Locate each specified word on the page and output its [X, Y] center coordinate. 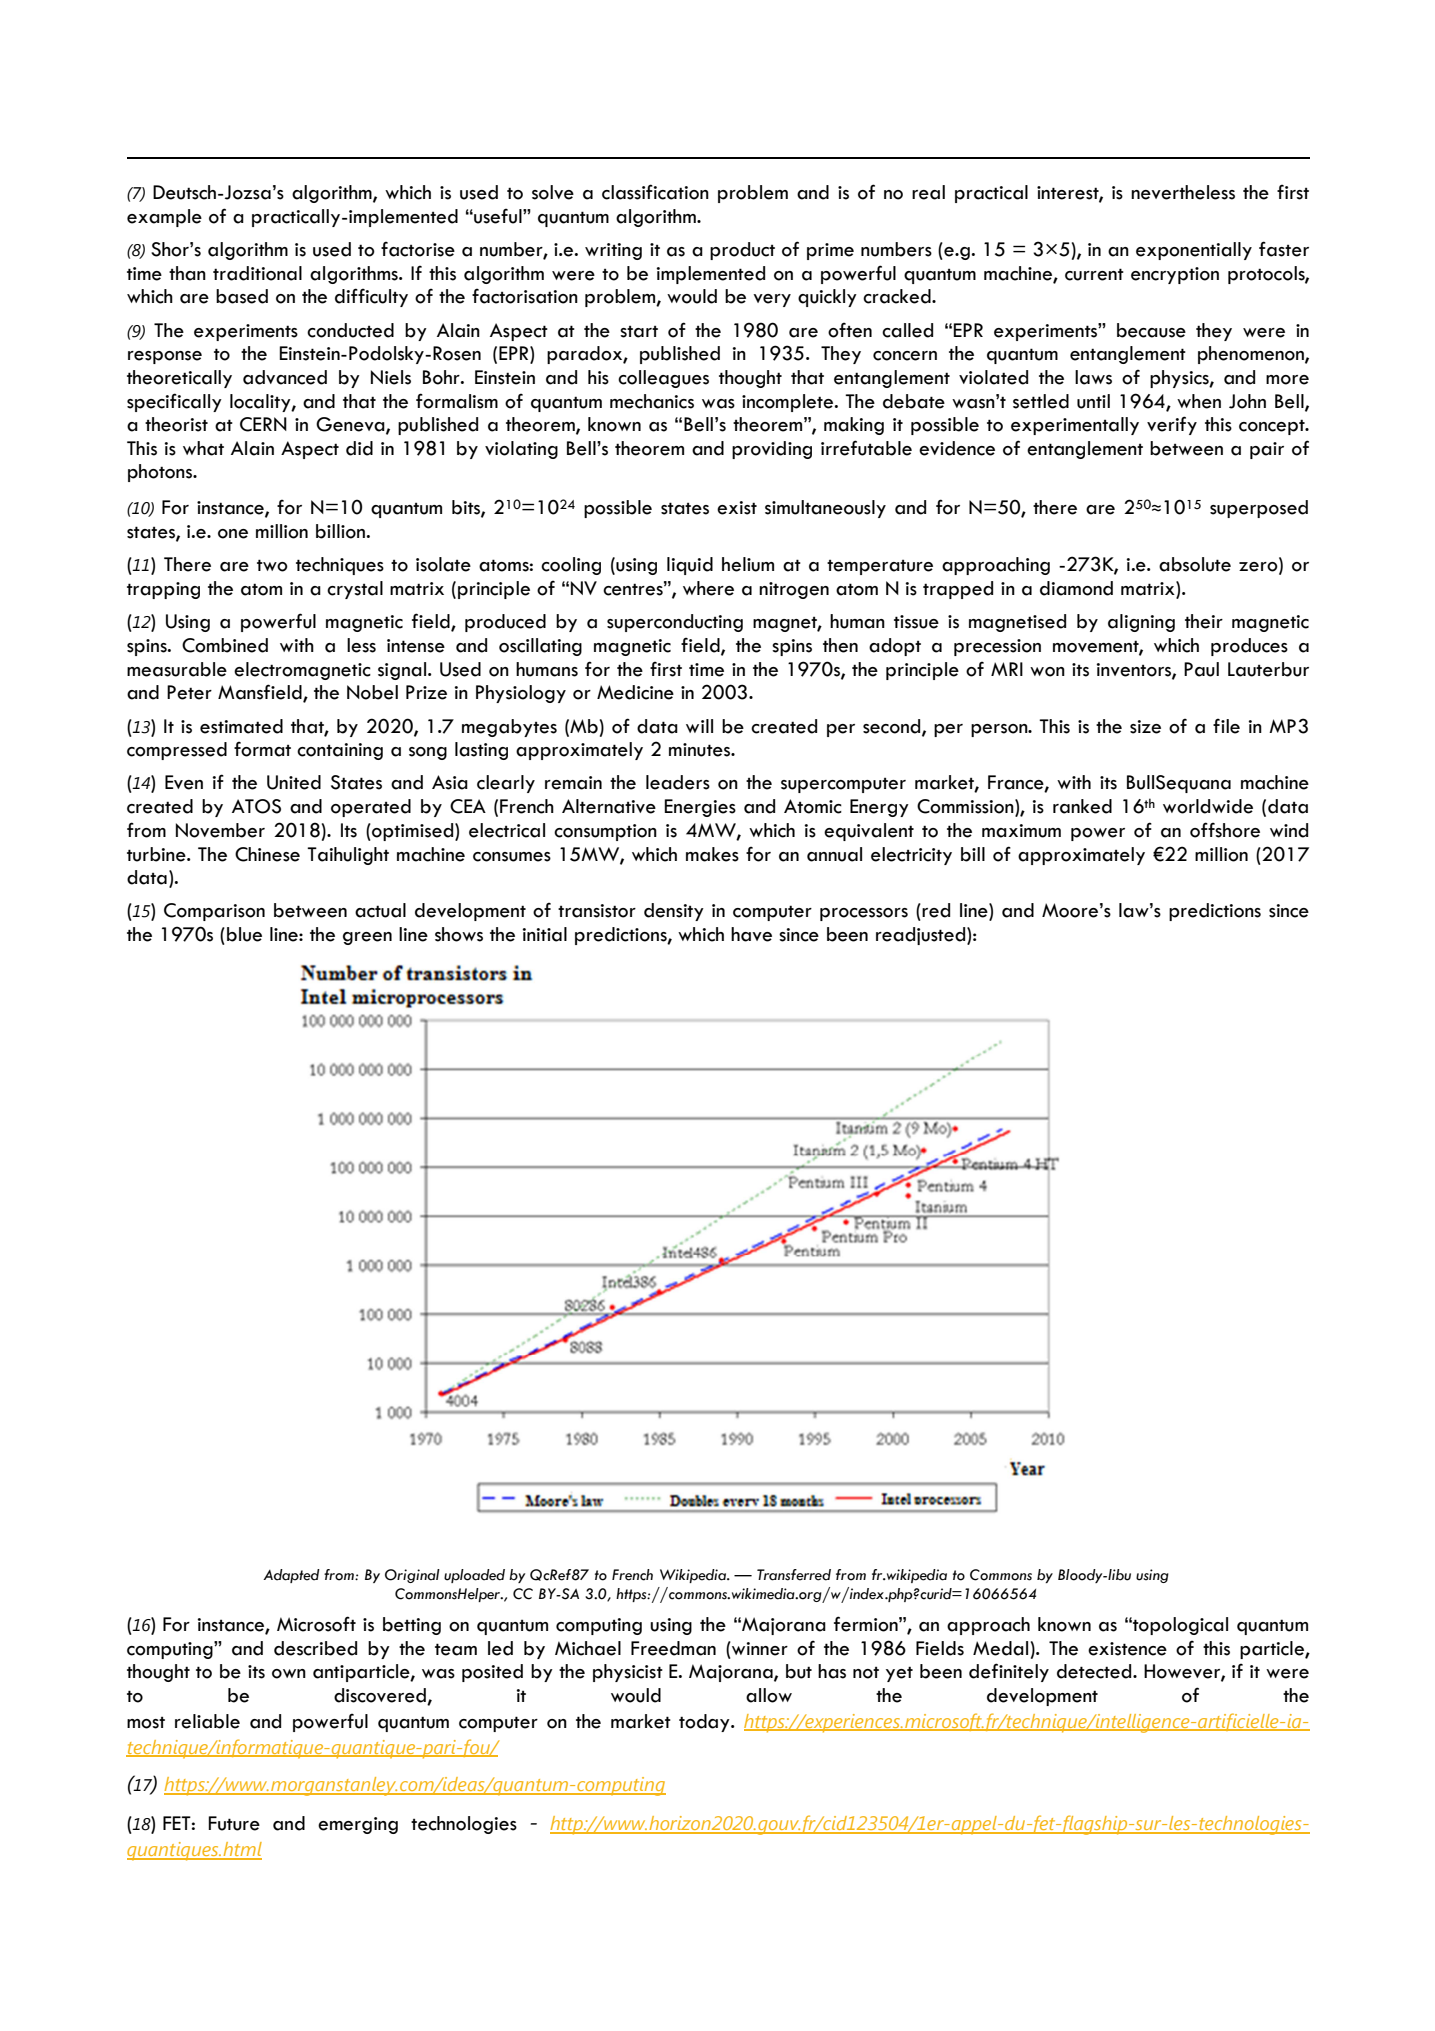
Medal [1000, 1648]
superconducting [675, 623]
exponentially [1194, 251]
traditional [257, 273]
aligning [1141, 623]
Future [234, 1823]
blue [244, 934]
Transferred [794, 1575]
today [705, 1723]
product [742, 251]
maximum [1021, 831]
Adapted [291, 1576]
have [751, 934]
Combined [225, 645]
